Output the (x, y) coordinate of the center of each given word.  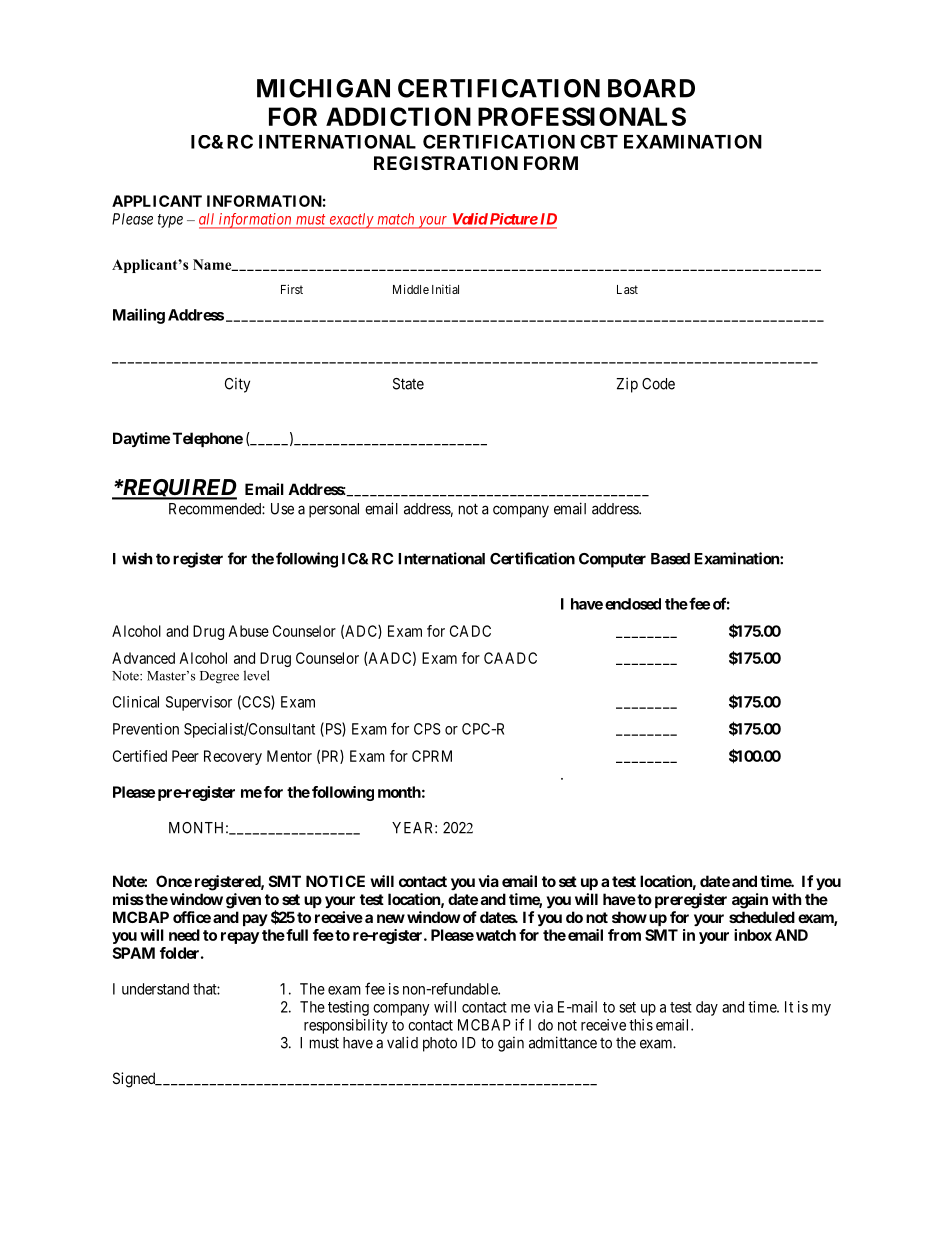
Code (658, 384)
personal (334, 510)
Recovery (233, 757)
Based (670, 559)
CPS (427, 729)
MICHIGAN (323, 88)
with (786, 899)
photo (440, 1044)
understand (155, 989)
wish (137, 558)
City (237, 385)
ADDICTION (398, 116)
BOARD (651, 88)
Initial (445, 289)
